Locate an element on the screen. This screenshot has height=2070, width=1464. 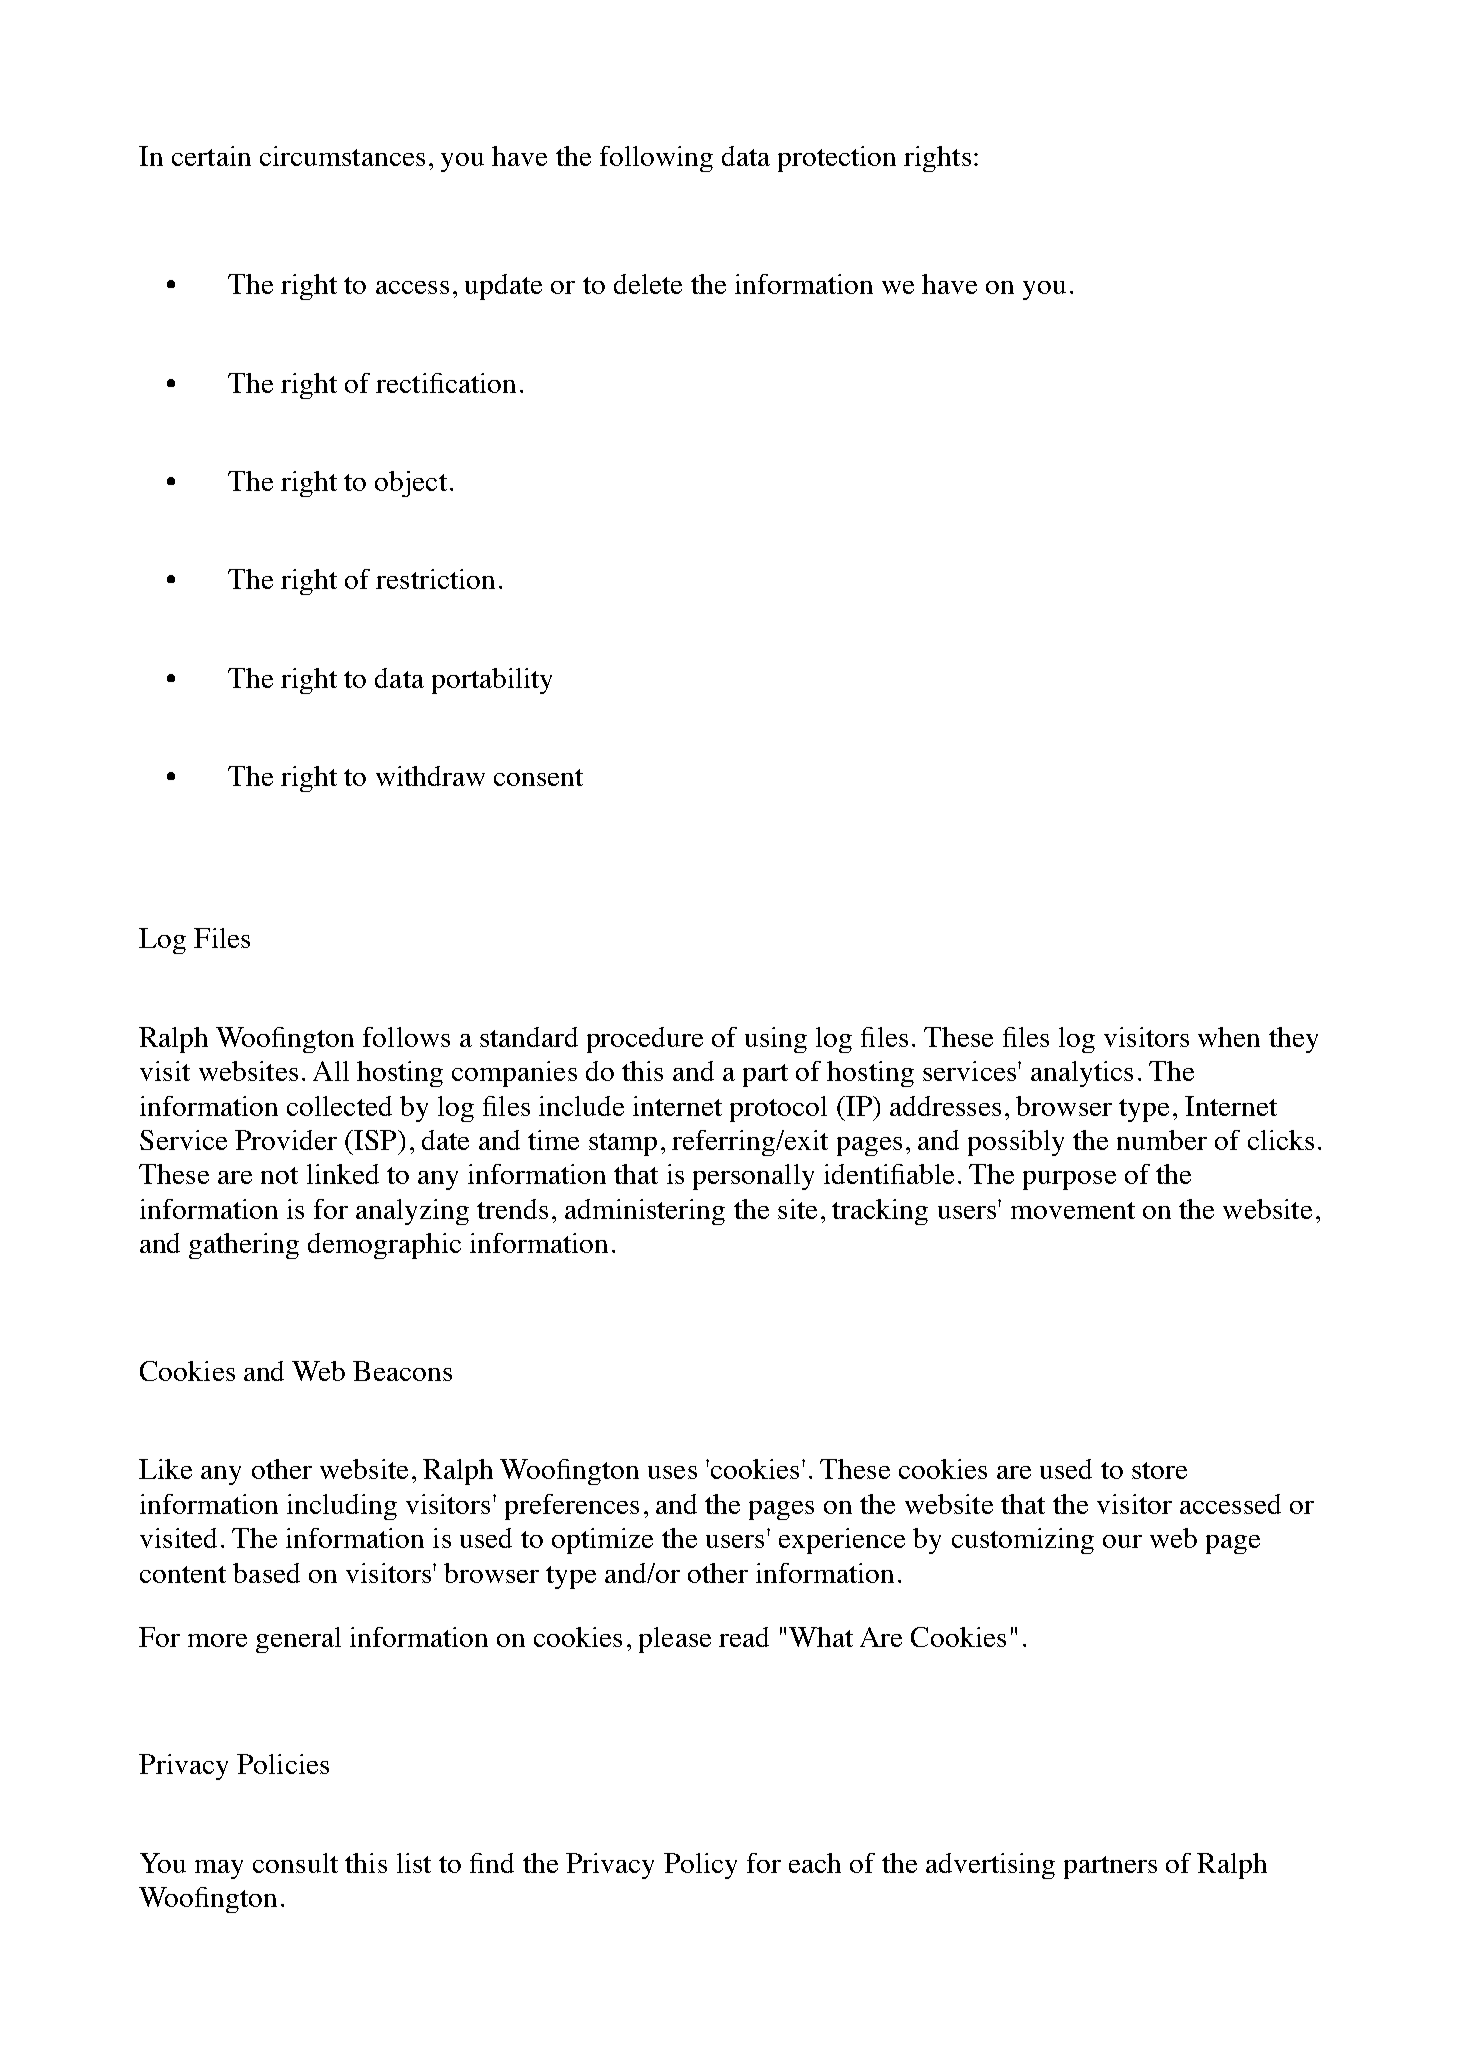
when is located at coordinates (1229, 1037).
